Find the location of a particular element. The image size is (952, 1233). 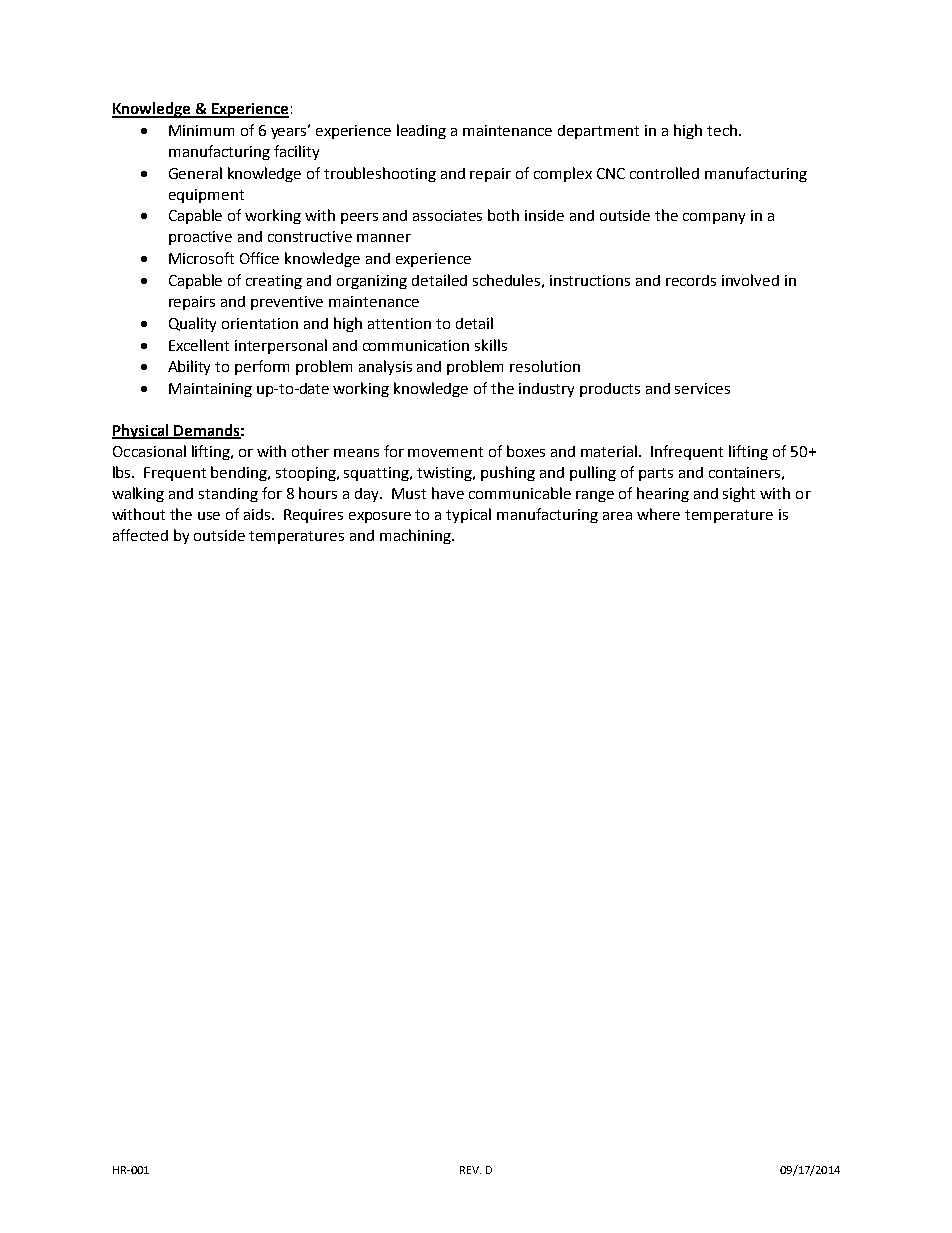

use is located at coordinates (209, 516).
